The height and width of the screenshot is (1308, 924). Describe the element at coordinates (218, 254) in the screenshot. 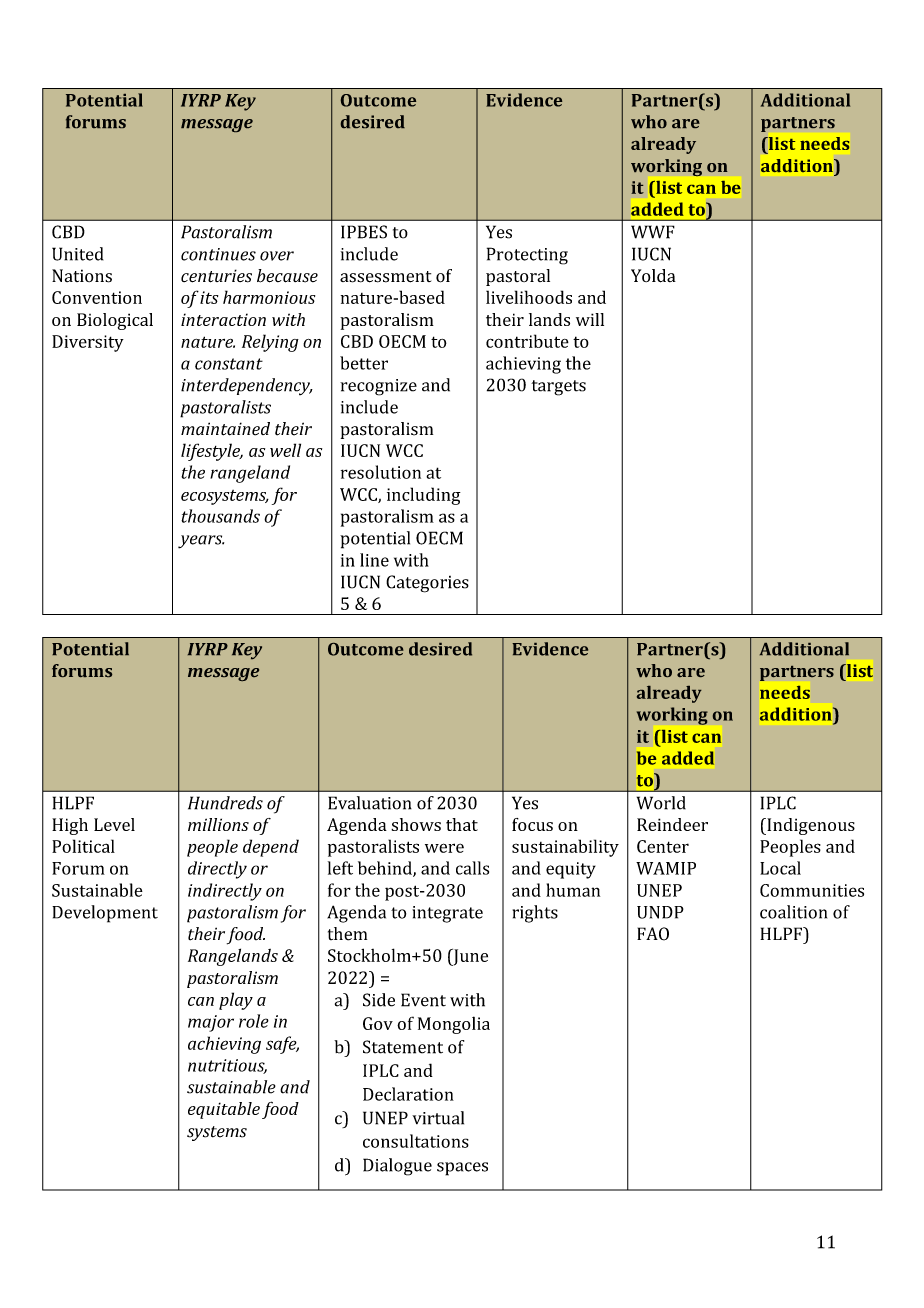

I see `continues` at that location.
